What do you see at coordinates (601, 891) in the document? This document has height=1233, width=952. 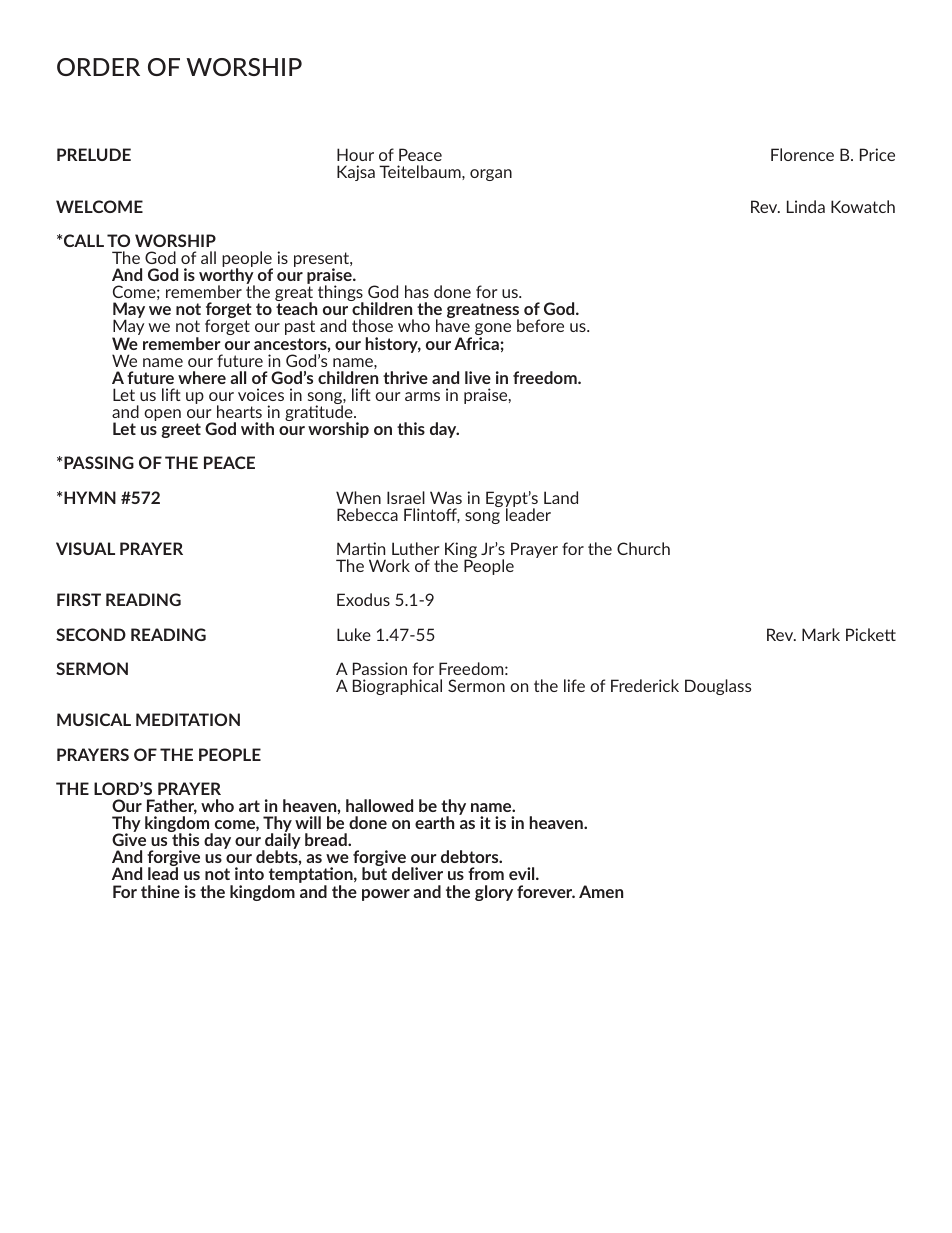 I see `Amen` at bounding box center [601, 891].
